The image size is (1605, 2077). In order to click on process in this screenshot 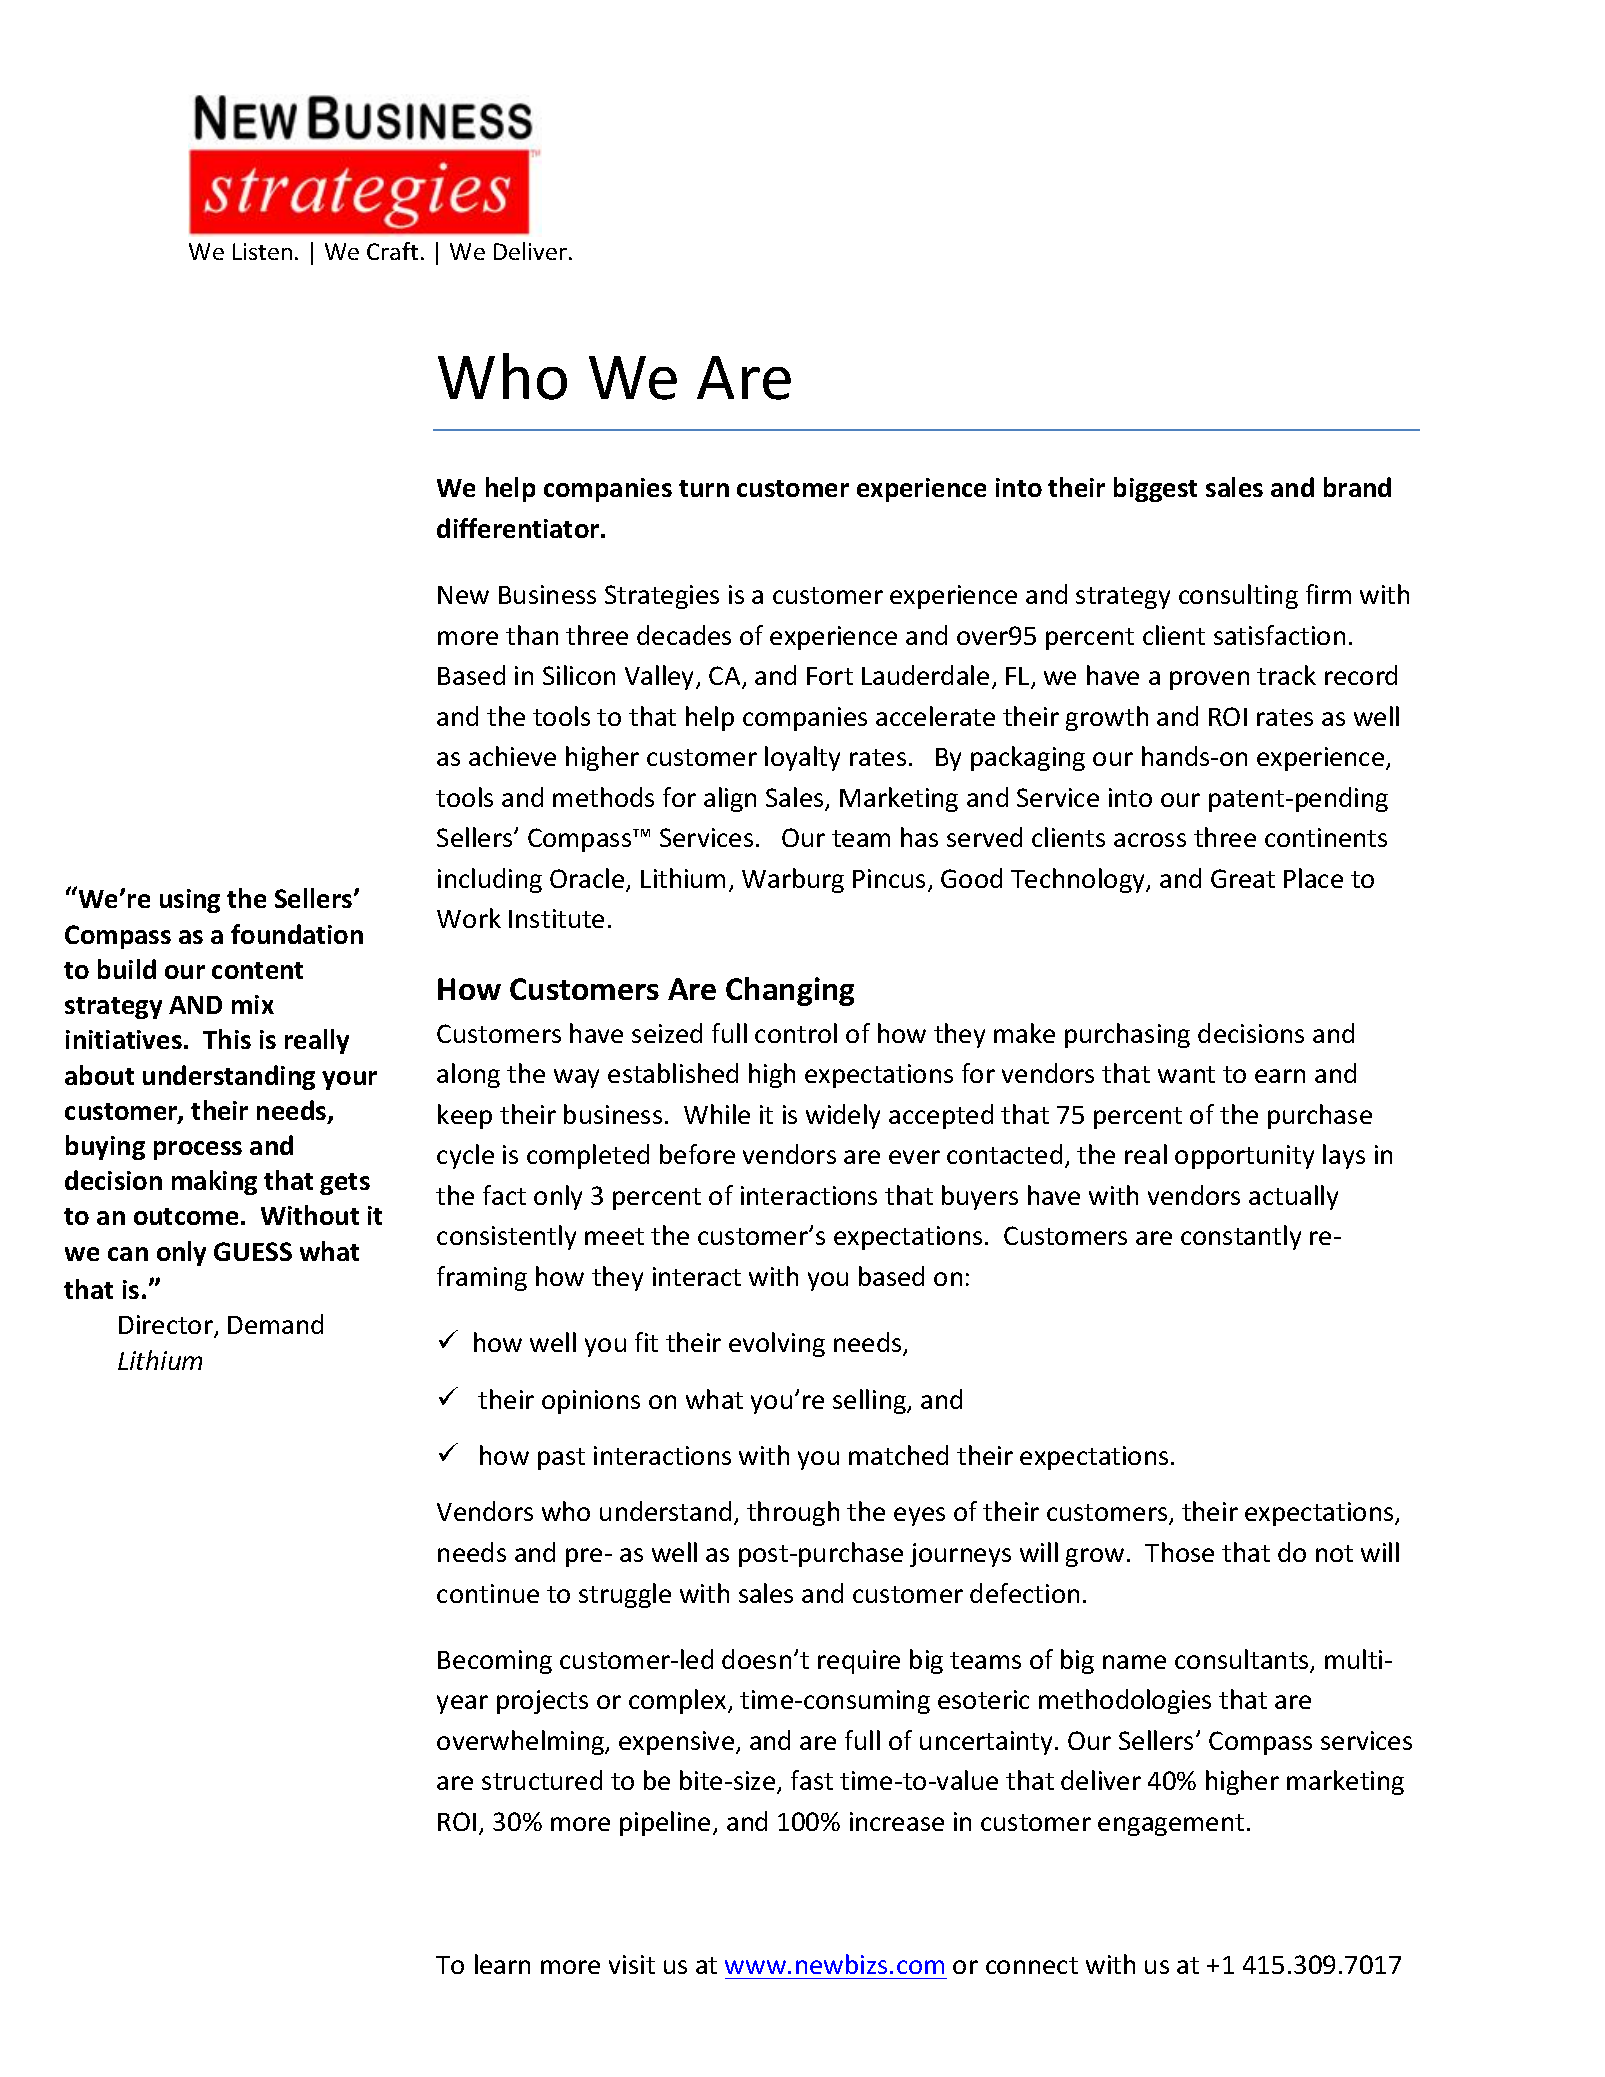, I will do `click(198, 1150)`.
